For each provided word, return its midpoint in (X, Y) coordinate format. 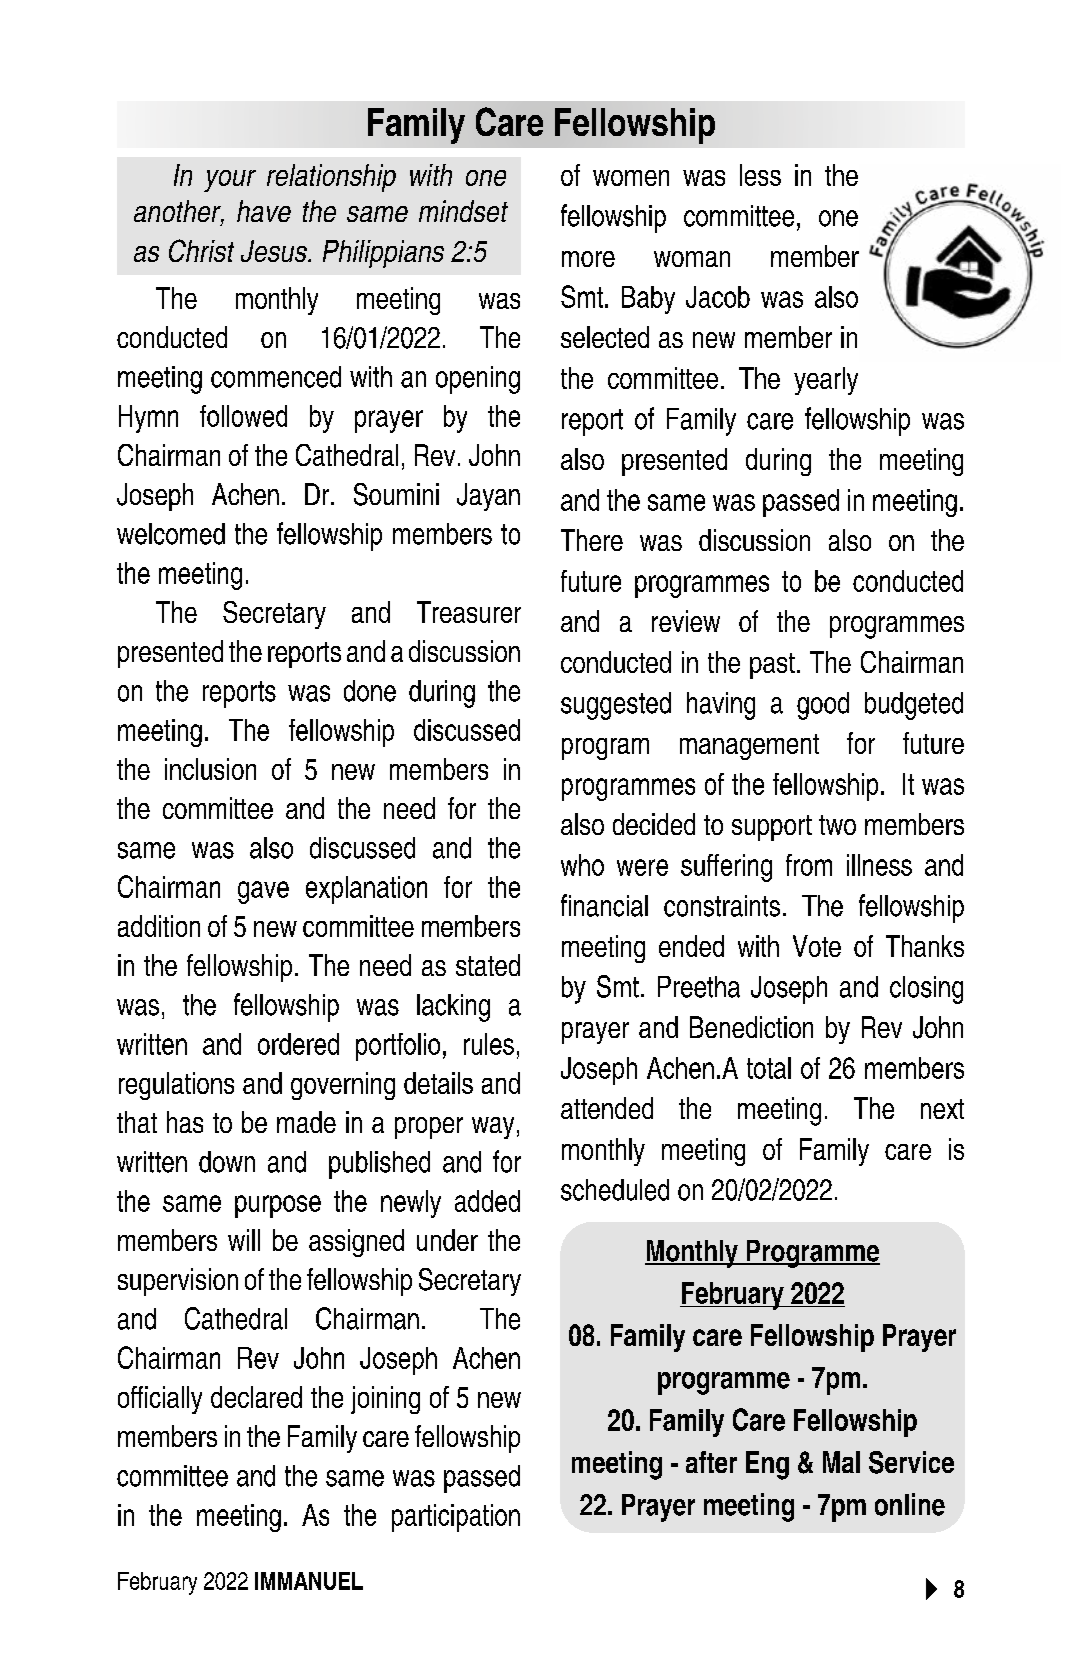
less (760, 175)
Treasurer (469, 612)
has (185, 1122)
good (823, 706)
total (769, 1068)
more (588, 259)
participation (456, 1518)
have (264, 211)
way (493, 1128)
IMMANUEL (309, 1581)
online (910, 1504)
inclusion (210, 769)
